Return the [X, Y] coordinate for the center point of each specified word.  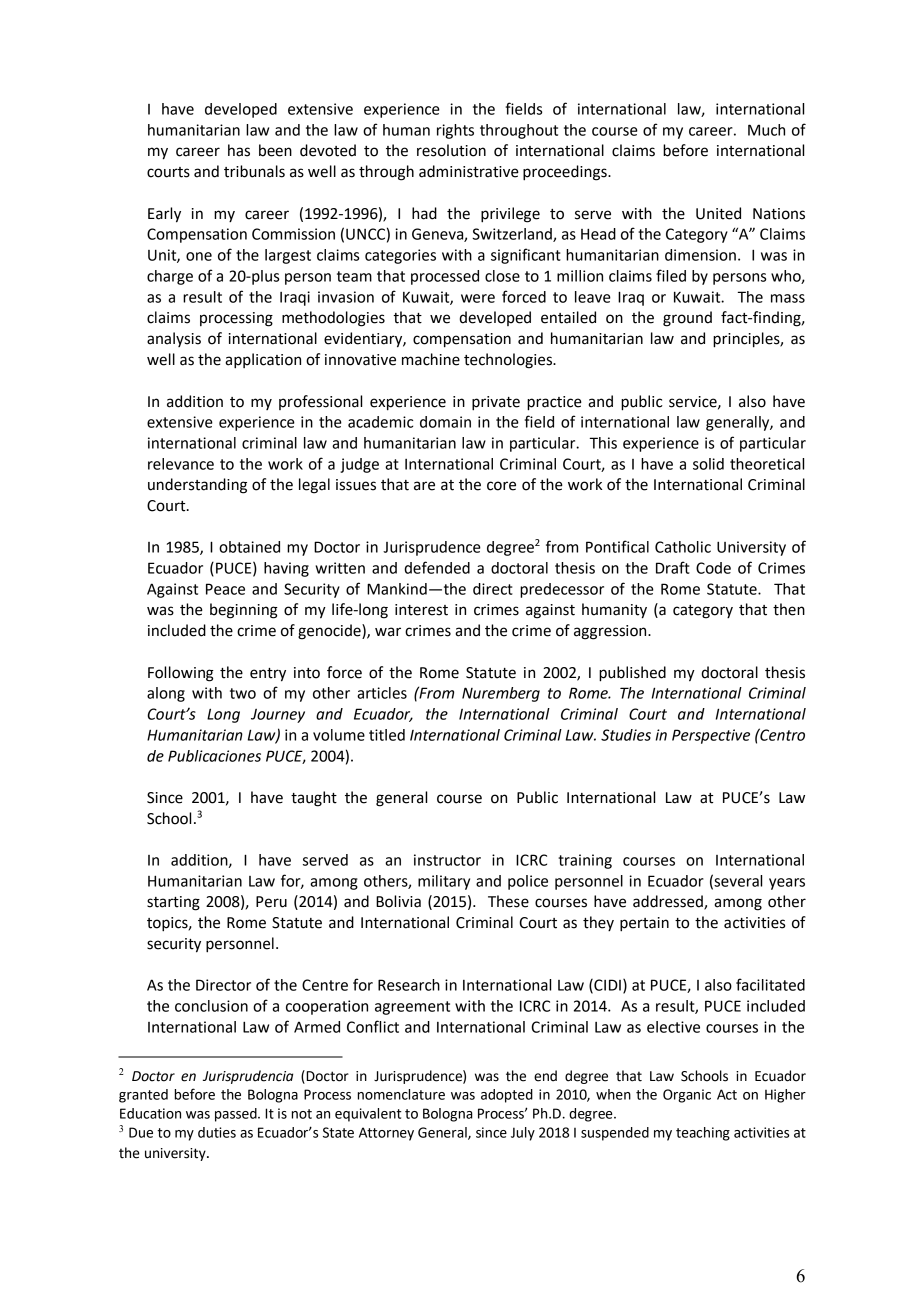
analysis [174, 339]
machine [431, 359]
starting [173, 903]
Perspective [711, 736]
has [239, 150]
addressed [669, 902]
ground [687, 319]
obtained [249, 547]
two [243, 693]
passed [237, 1115]
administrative [469, 171]
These [508, 901]
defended [437, 567]
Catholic [683, 547]
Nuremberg [501, 694]
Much [766, 130]
